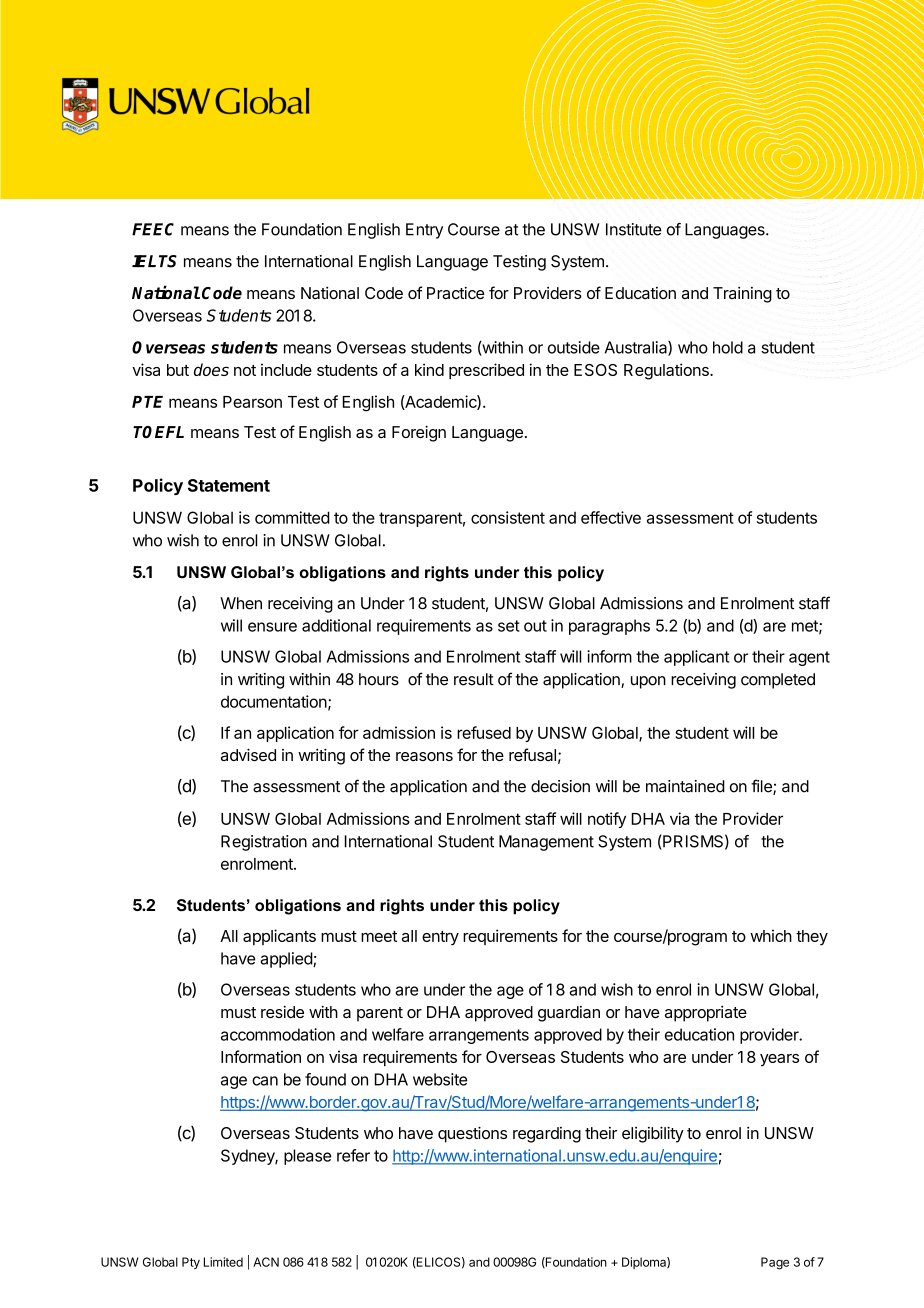 This document has height=1308, width=924. Describe the element at coordinates (223, 1262) in the document. I see `Limited` at that location.
